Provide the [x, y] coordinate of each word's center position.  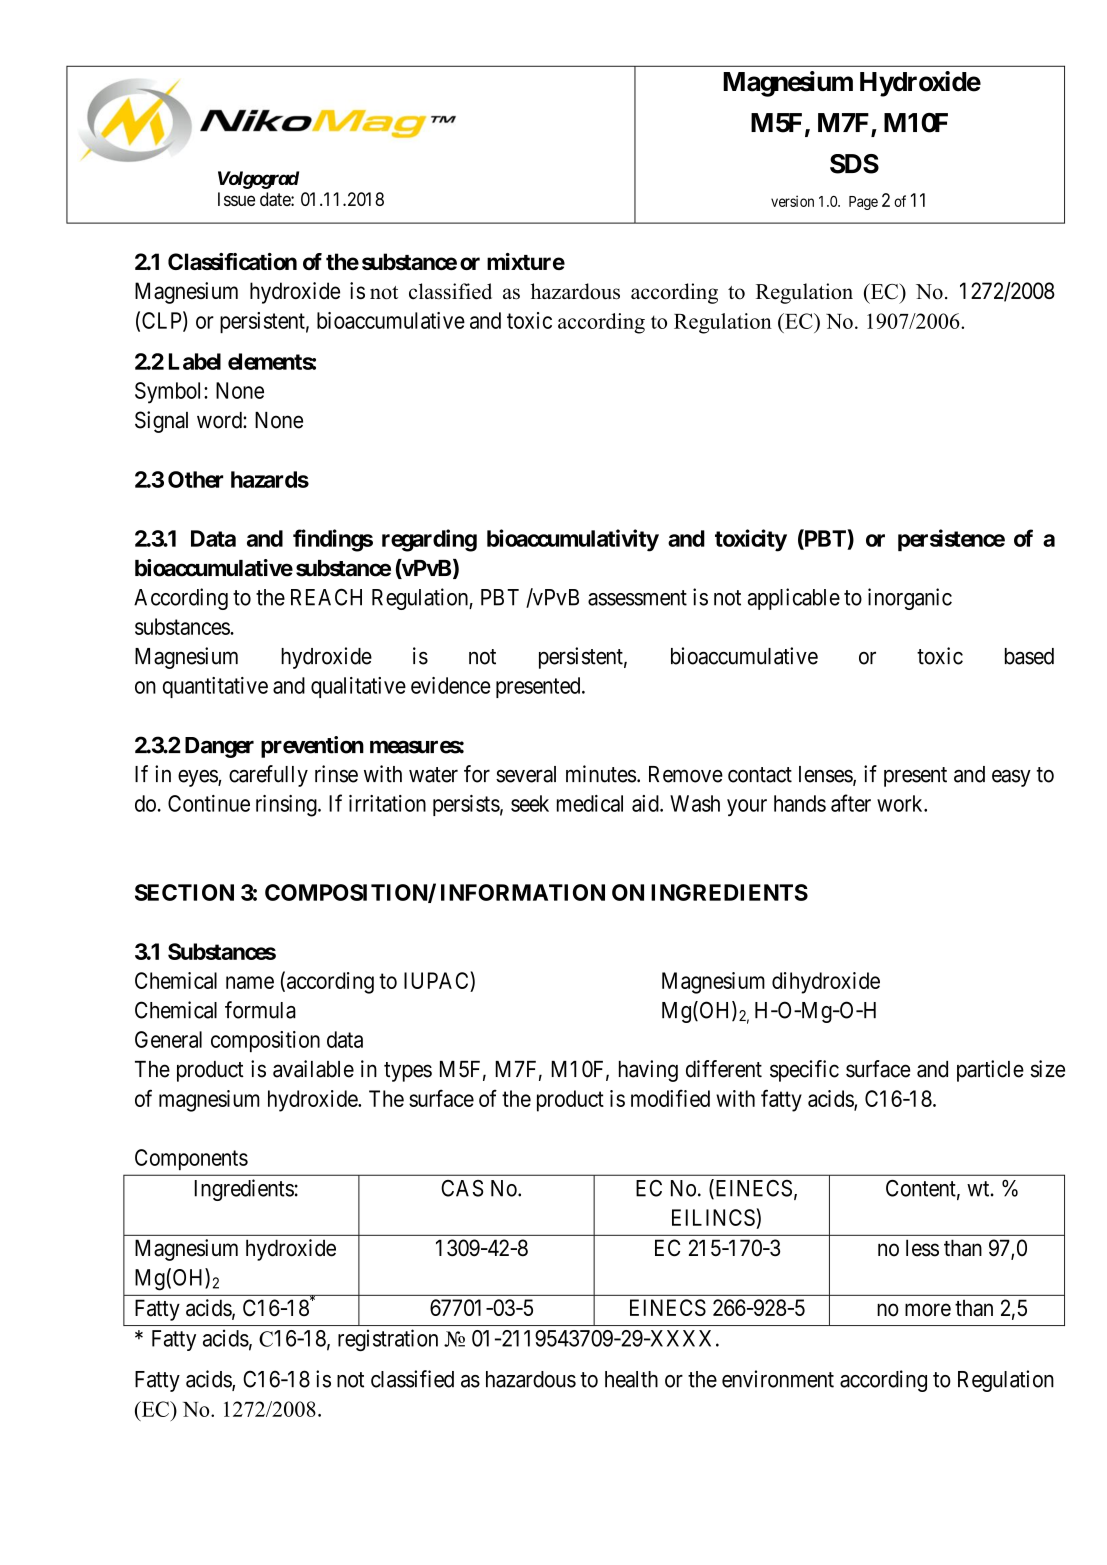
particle [990, 1071]
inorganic [910, 599]
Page [863, 203]
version [792, 201]
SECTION [184, 892]
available [313, 1069]
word [220, 420]
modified [670, 1098]
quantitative [215, 687]
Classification [232, 261]
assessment [637, 598]
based [1029, 656]
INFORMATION [523, 892]
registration [388, 1340]
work [901, 803]
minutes [601, 774]
